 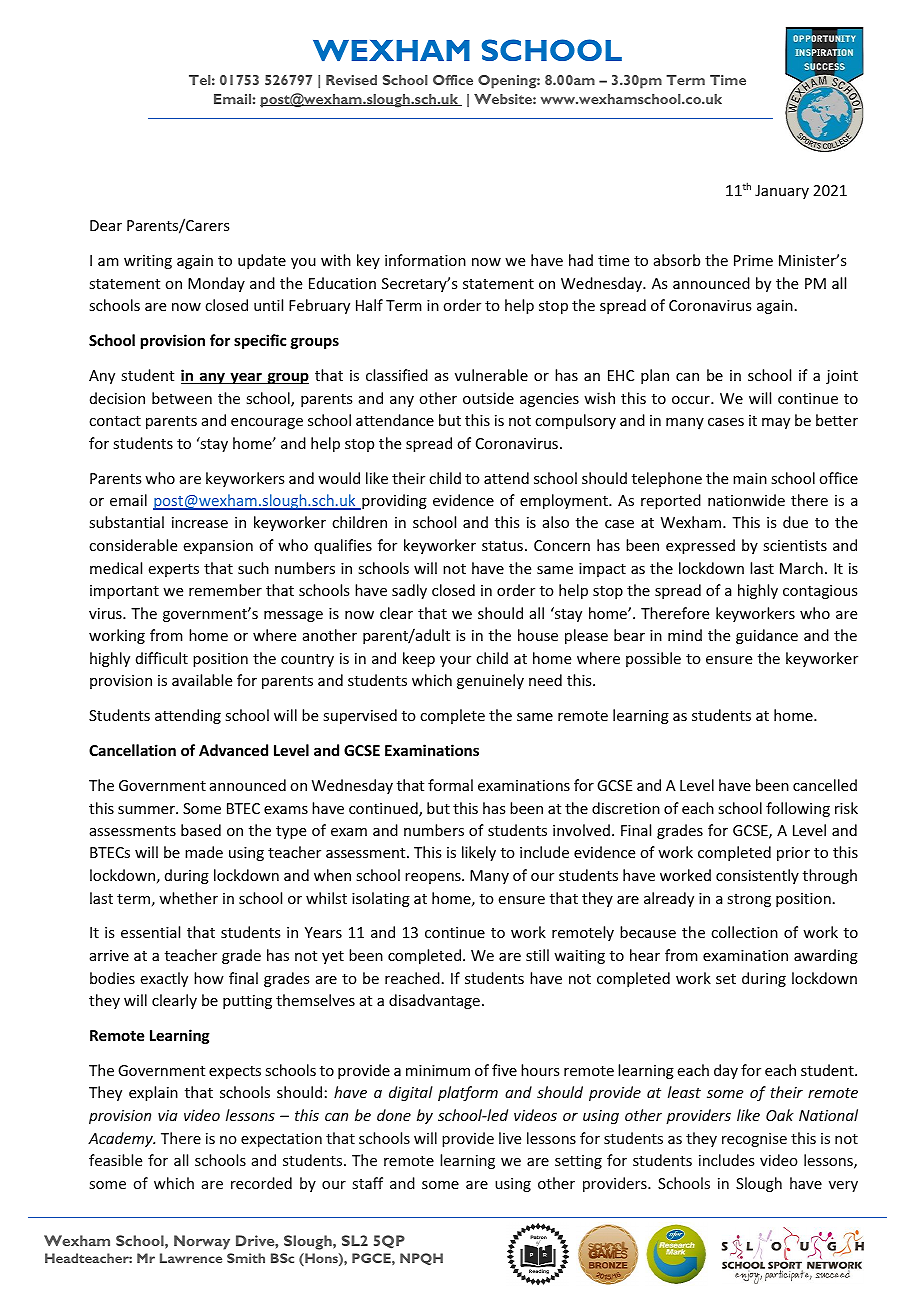 What do you see at coordinates (490, 681) in the screenshot?
I see `genuinely` at bounding box center [490, 681].
